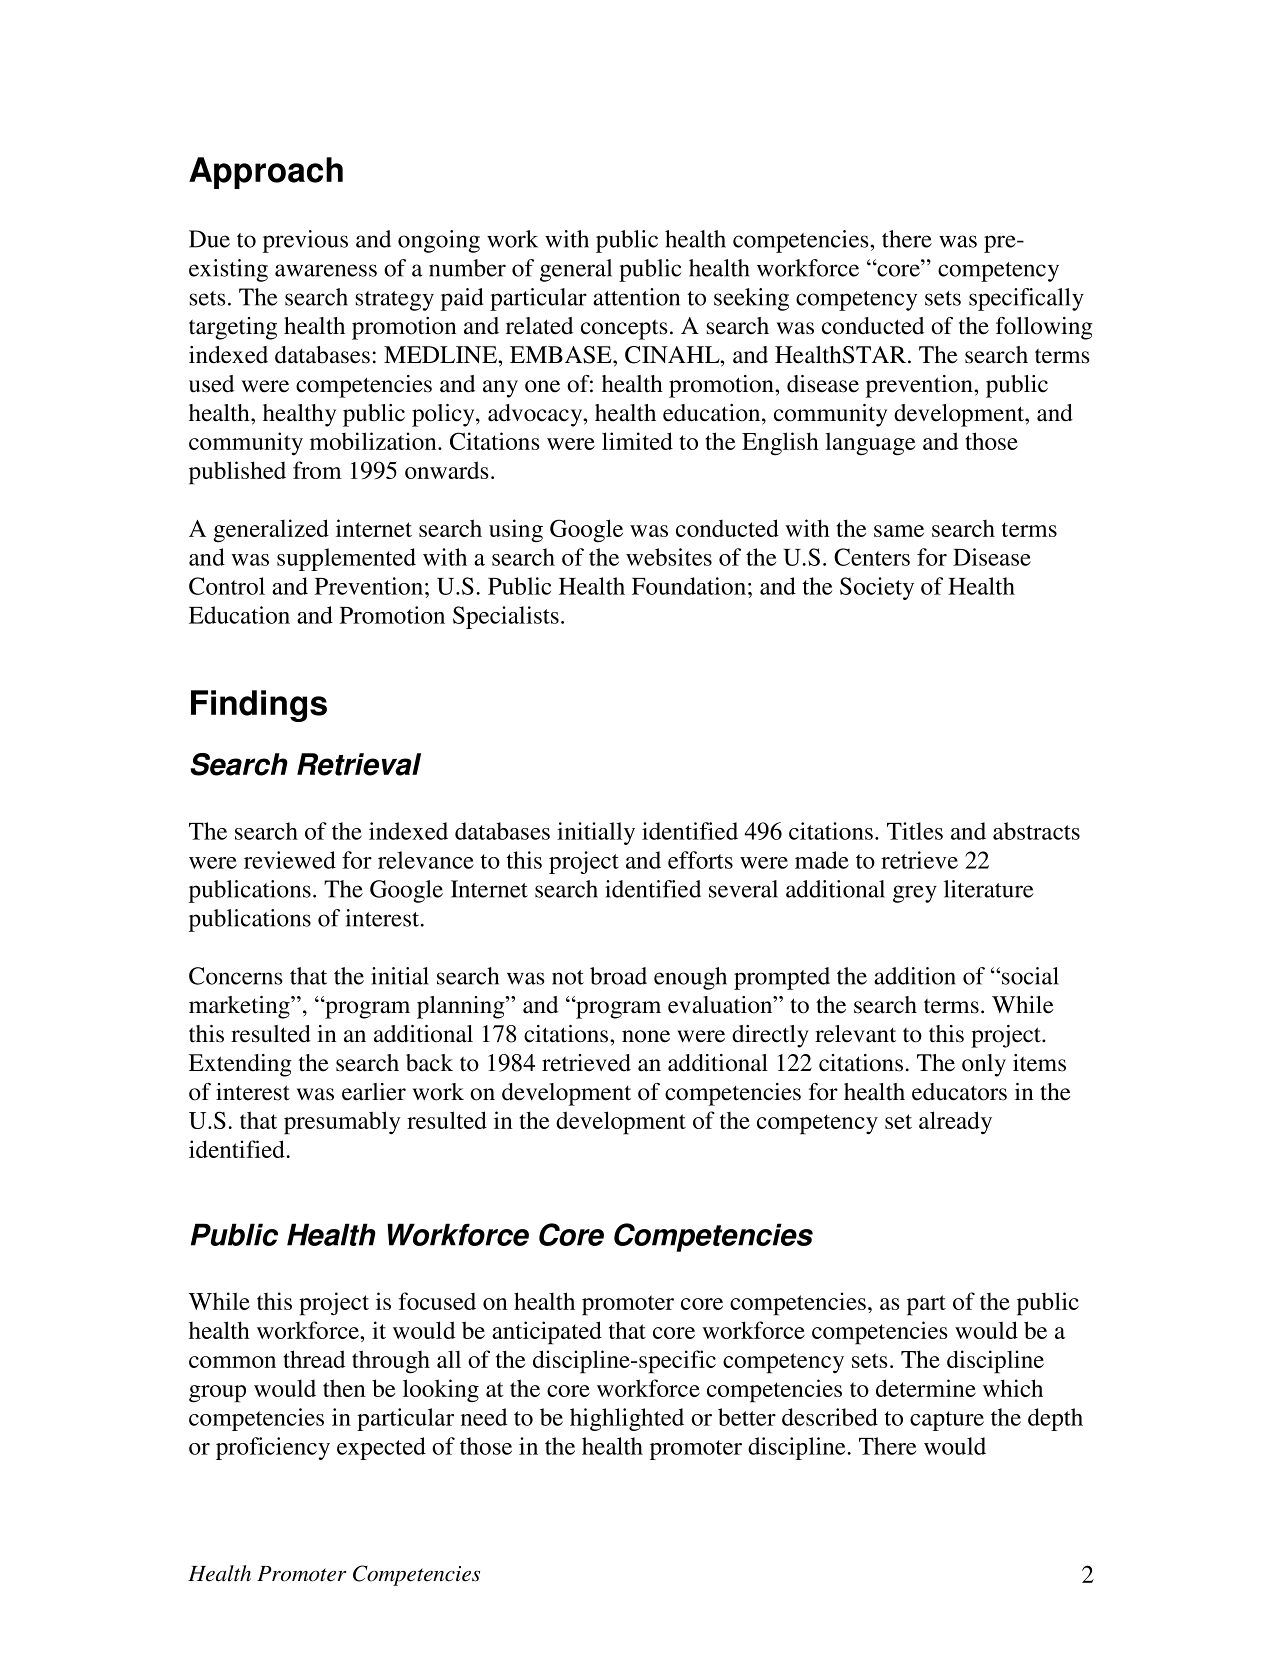 The image size is (1283, 1661). I want to click on Titles, so click(915, 831).
